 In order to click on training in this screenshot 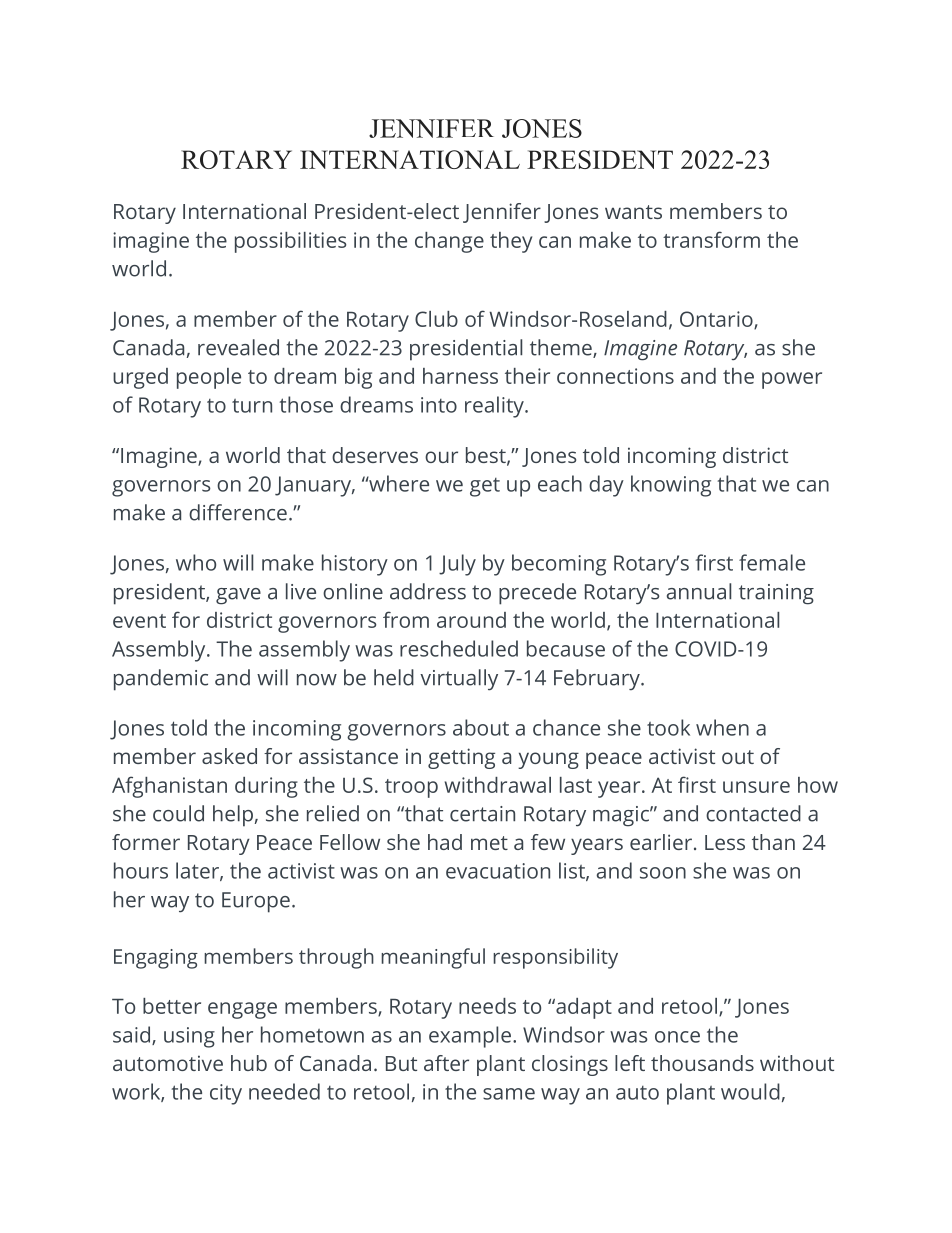, I will do `click(776, 594)`.
